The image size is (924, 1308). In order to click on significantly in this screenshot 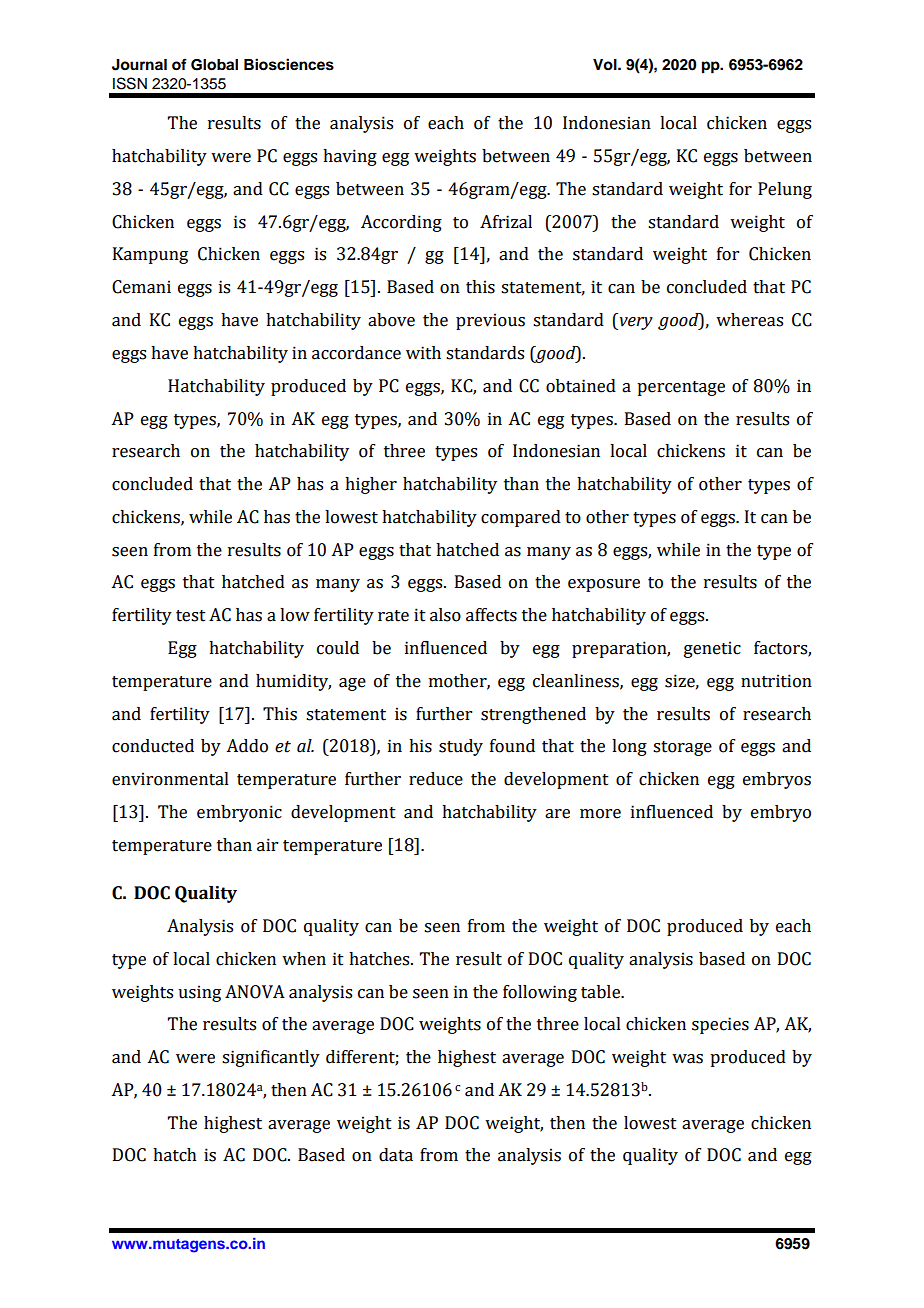, I will do `click(271, 1058)`.
